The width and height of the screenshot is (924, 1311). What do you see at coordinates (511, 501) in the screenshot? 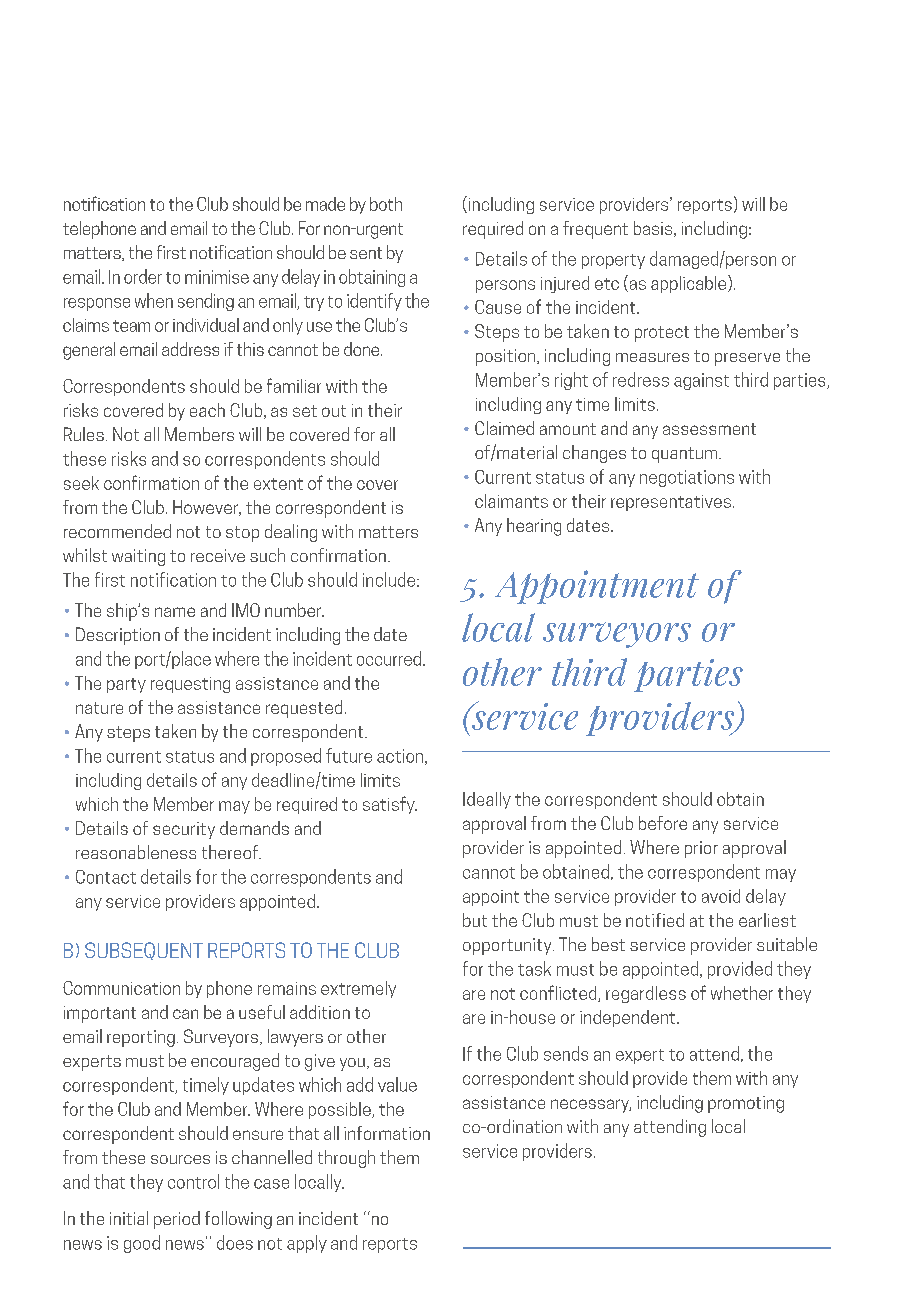
I see `claimants` at bounding box center [511, 501].
